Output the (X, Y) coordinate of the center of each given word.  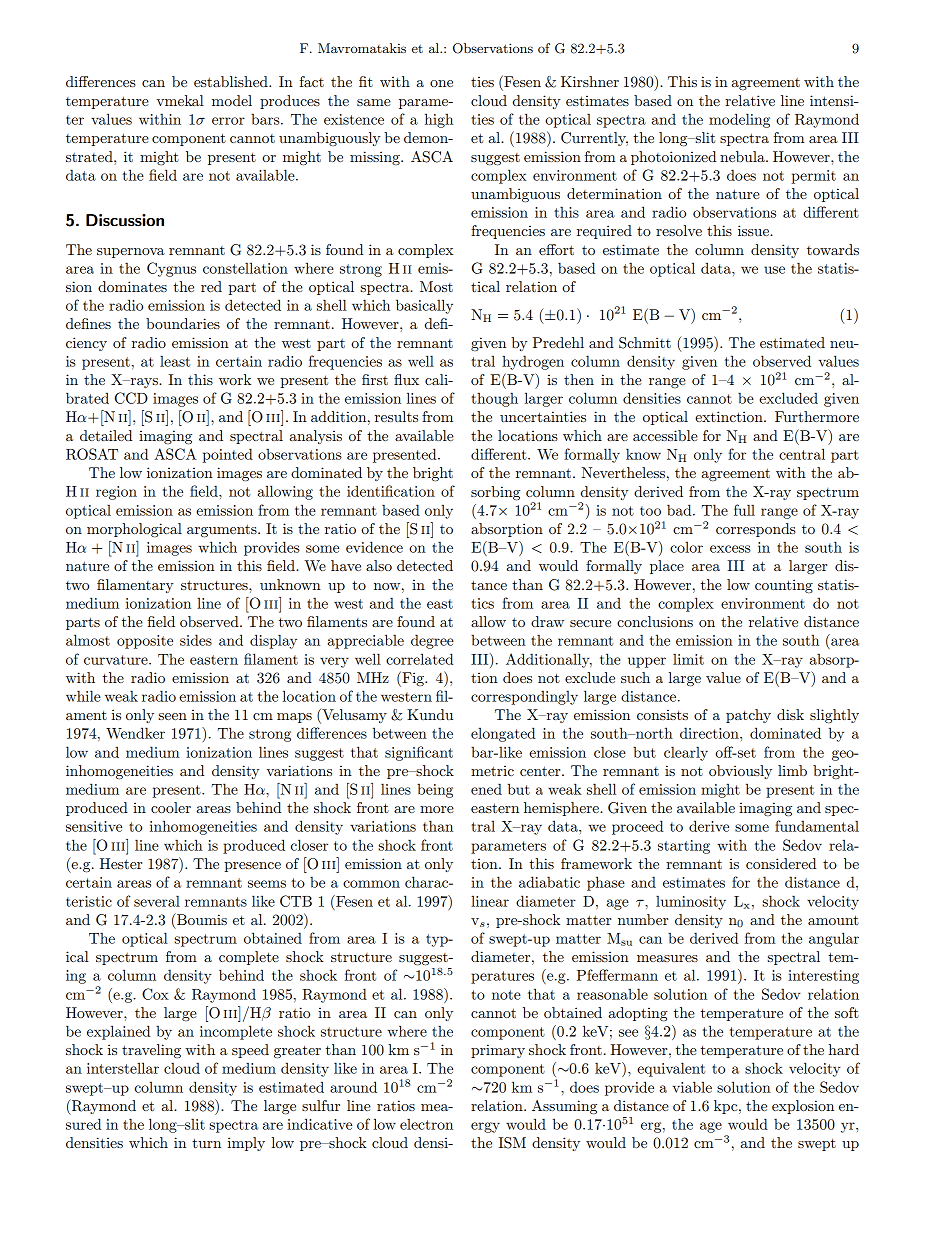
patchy (748, 716)
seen (173, 716)
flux (406, 379)
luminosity (691, 902)
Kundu (430, 714)
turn (206, 1143)
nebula (743, 156)
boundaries (183, 323)
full (744, 510)
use (774, 270)
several (157, 901)
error (228, 121)
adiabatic (549, 882)
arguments (223, 531)
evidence (374, 547)
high (439, 120)
